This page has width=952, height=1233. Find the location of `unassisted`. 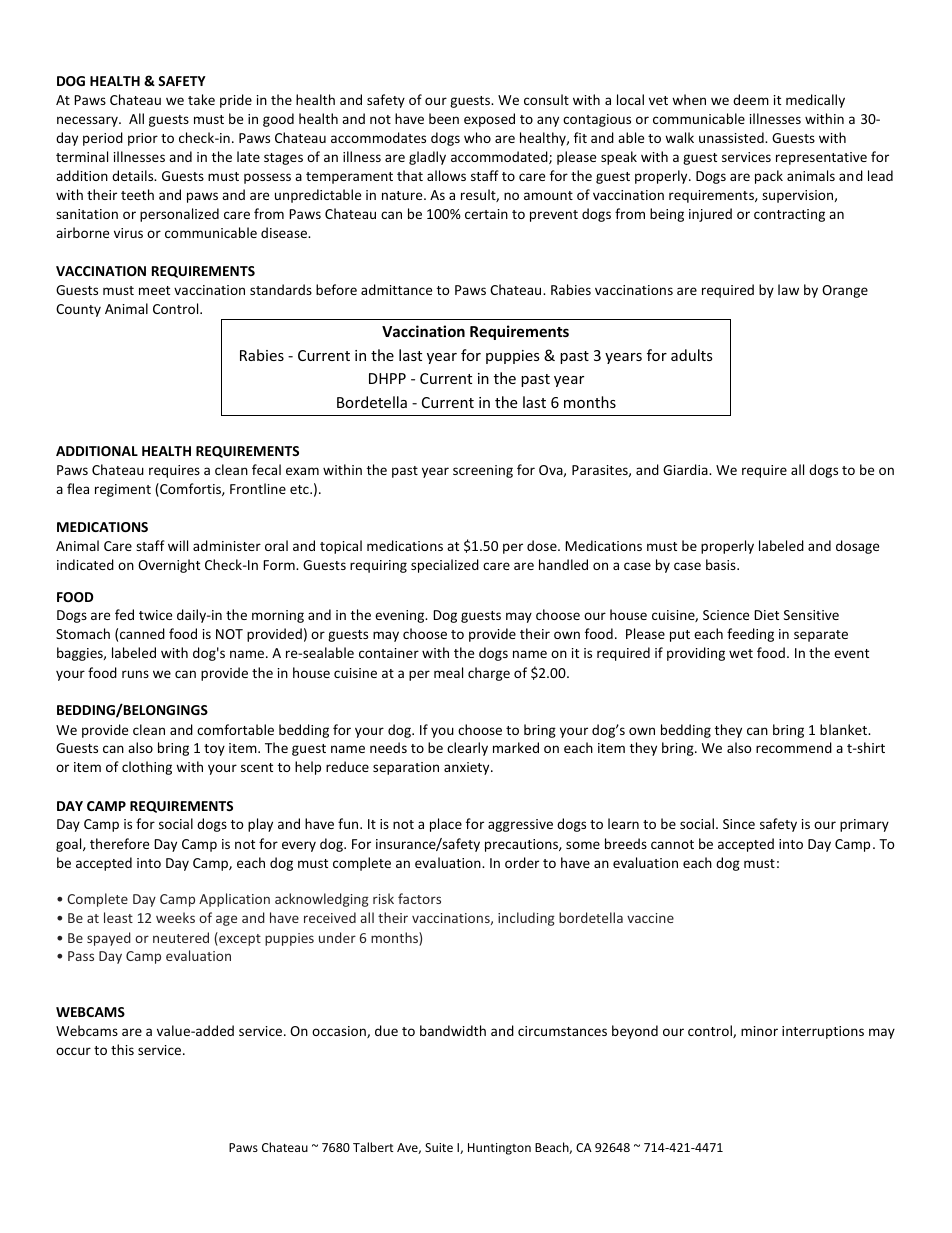

unassisted is located at coordinates (732, 137).
